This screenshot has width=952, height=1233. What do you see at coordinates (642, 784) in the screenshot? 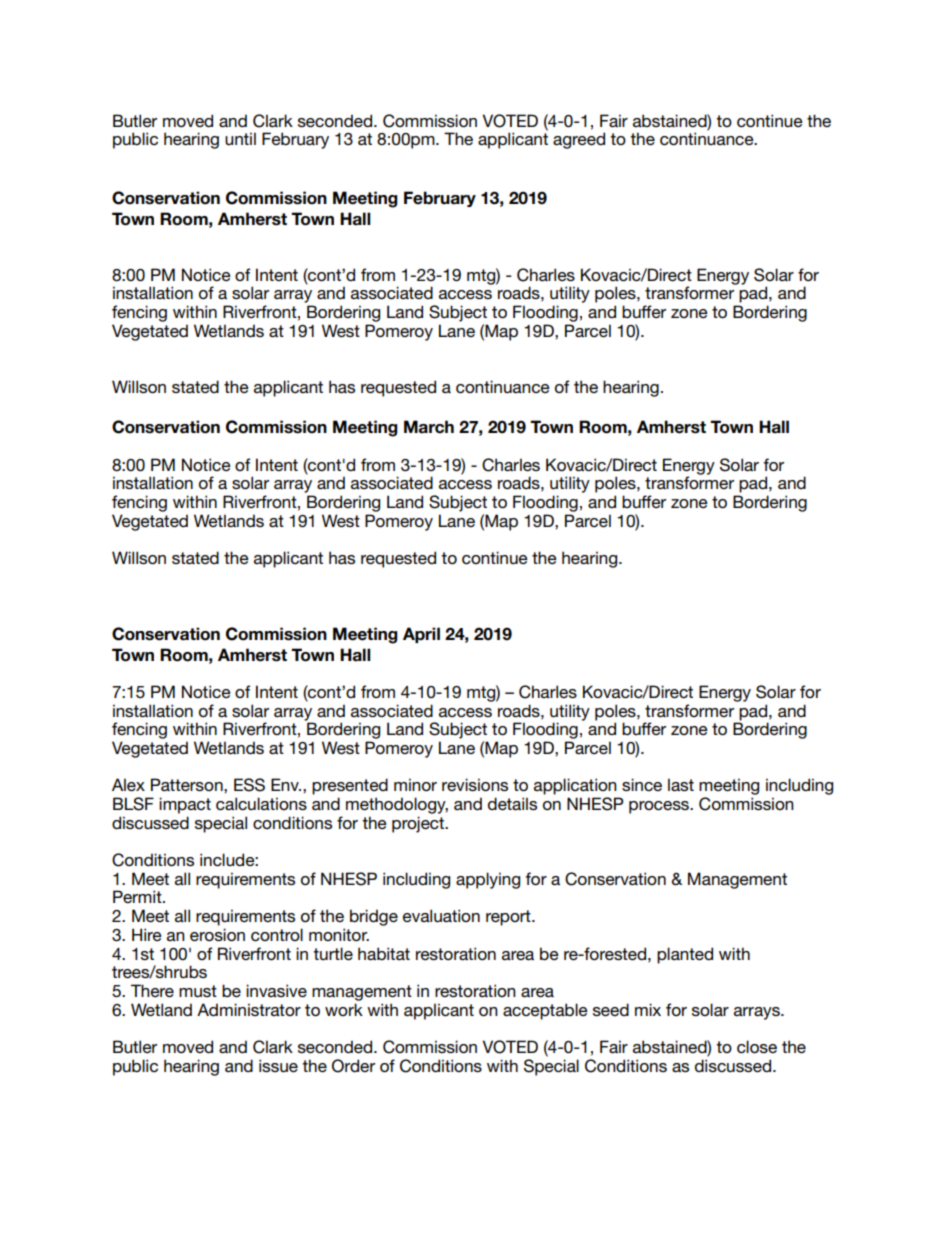
I see `since` at bounding box center [642, 784].
